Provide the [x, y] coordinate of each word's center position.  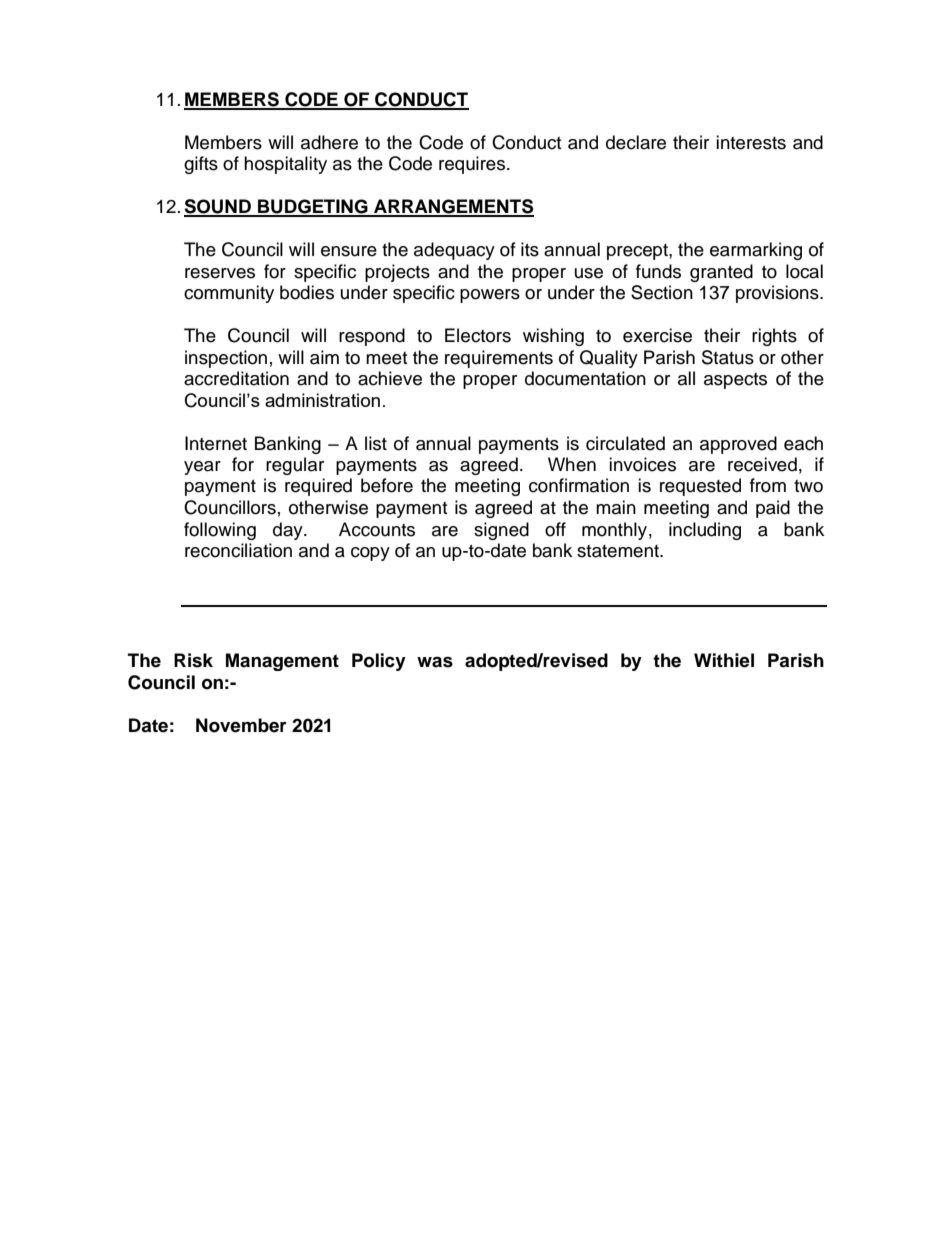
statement [619, 551]
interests [751, 142]
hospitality [285, 165]
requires [473, 165]
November [241, 725]
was [435, 662]
